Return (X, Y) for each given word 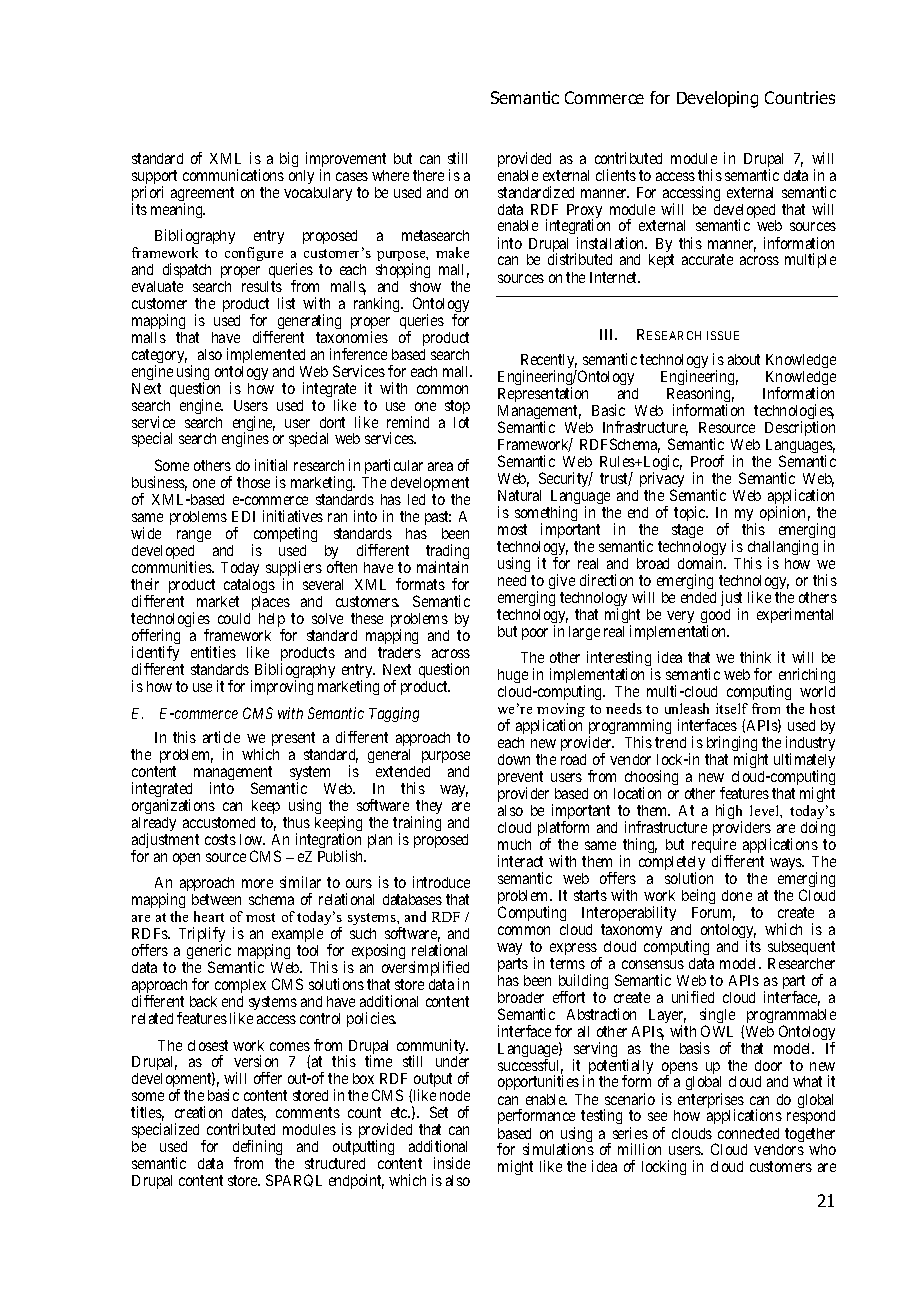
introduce (441, 882)
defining (257, 1149)
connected (748, 1133)
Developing (717, 99)
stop (457, 407)
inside (452, 1163)
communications (233, 175)
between (216, 899)
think (755, 657)
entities (213, 652)
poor (535, 634)
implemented (266, 355)
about (744, 359)
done (737, 895)
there (428, 175)
